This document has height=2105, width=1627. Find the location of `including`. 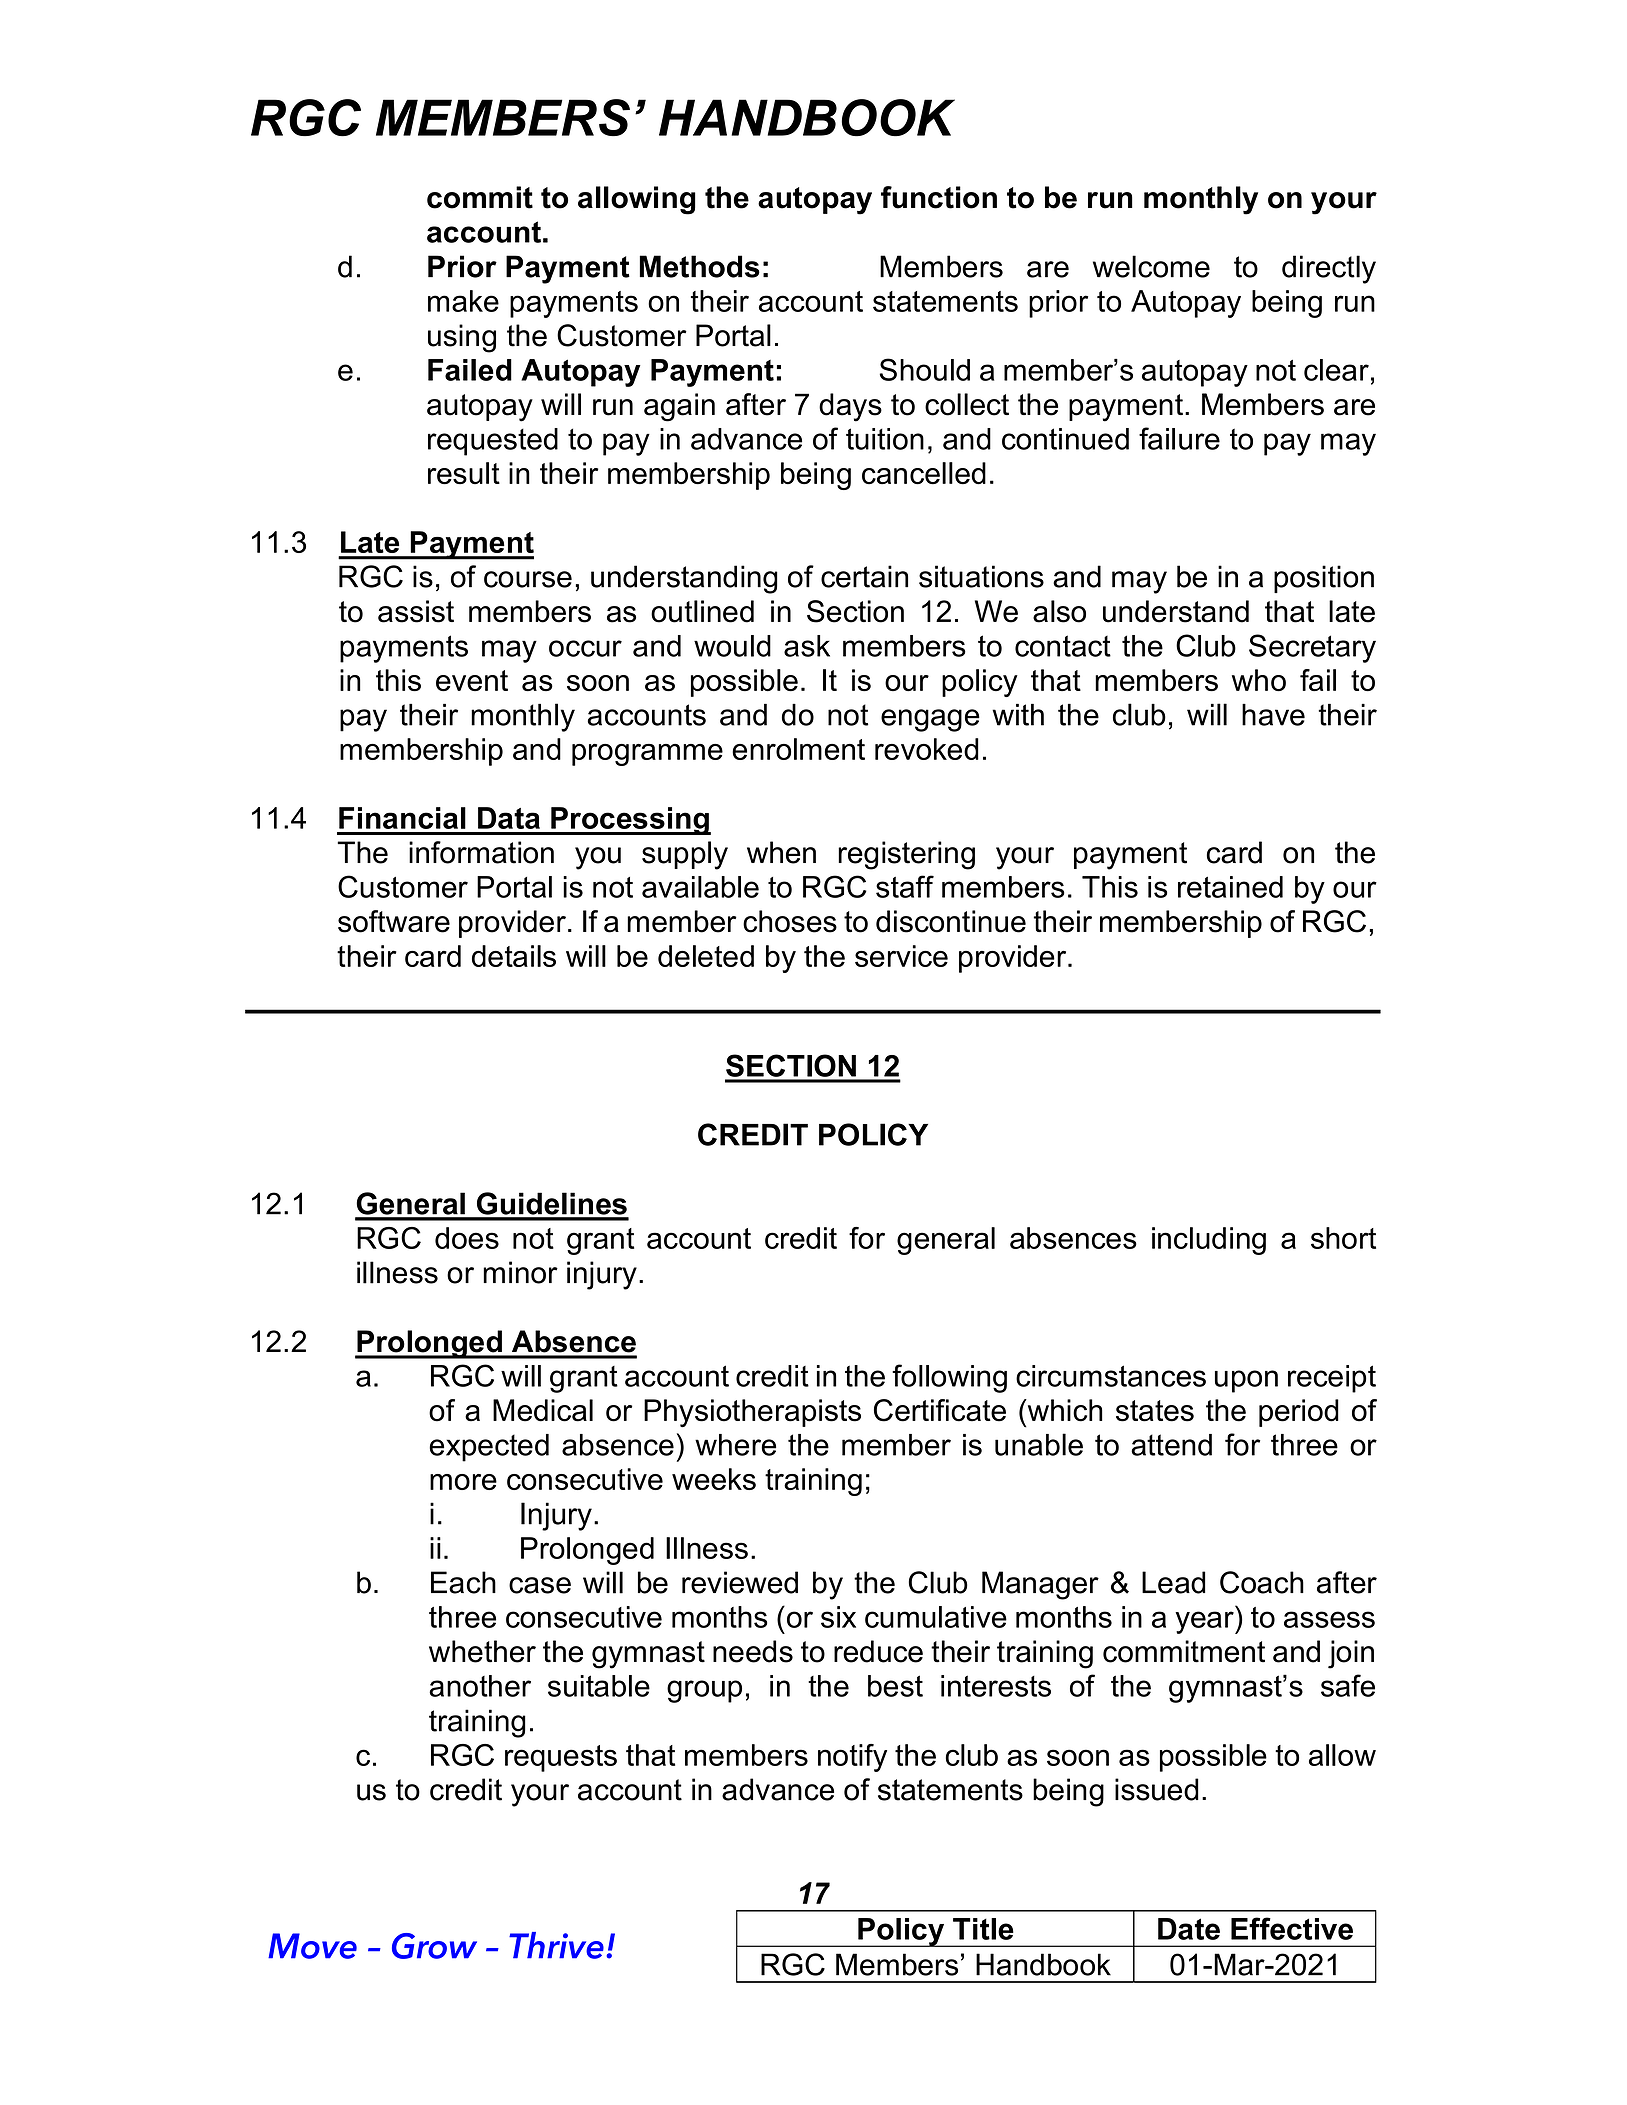

including is located at coordinates (1209, 1241).
